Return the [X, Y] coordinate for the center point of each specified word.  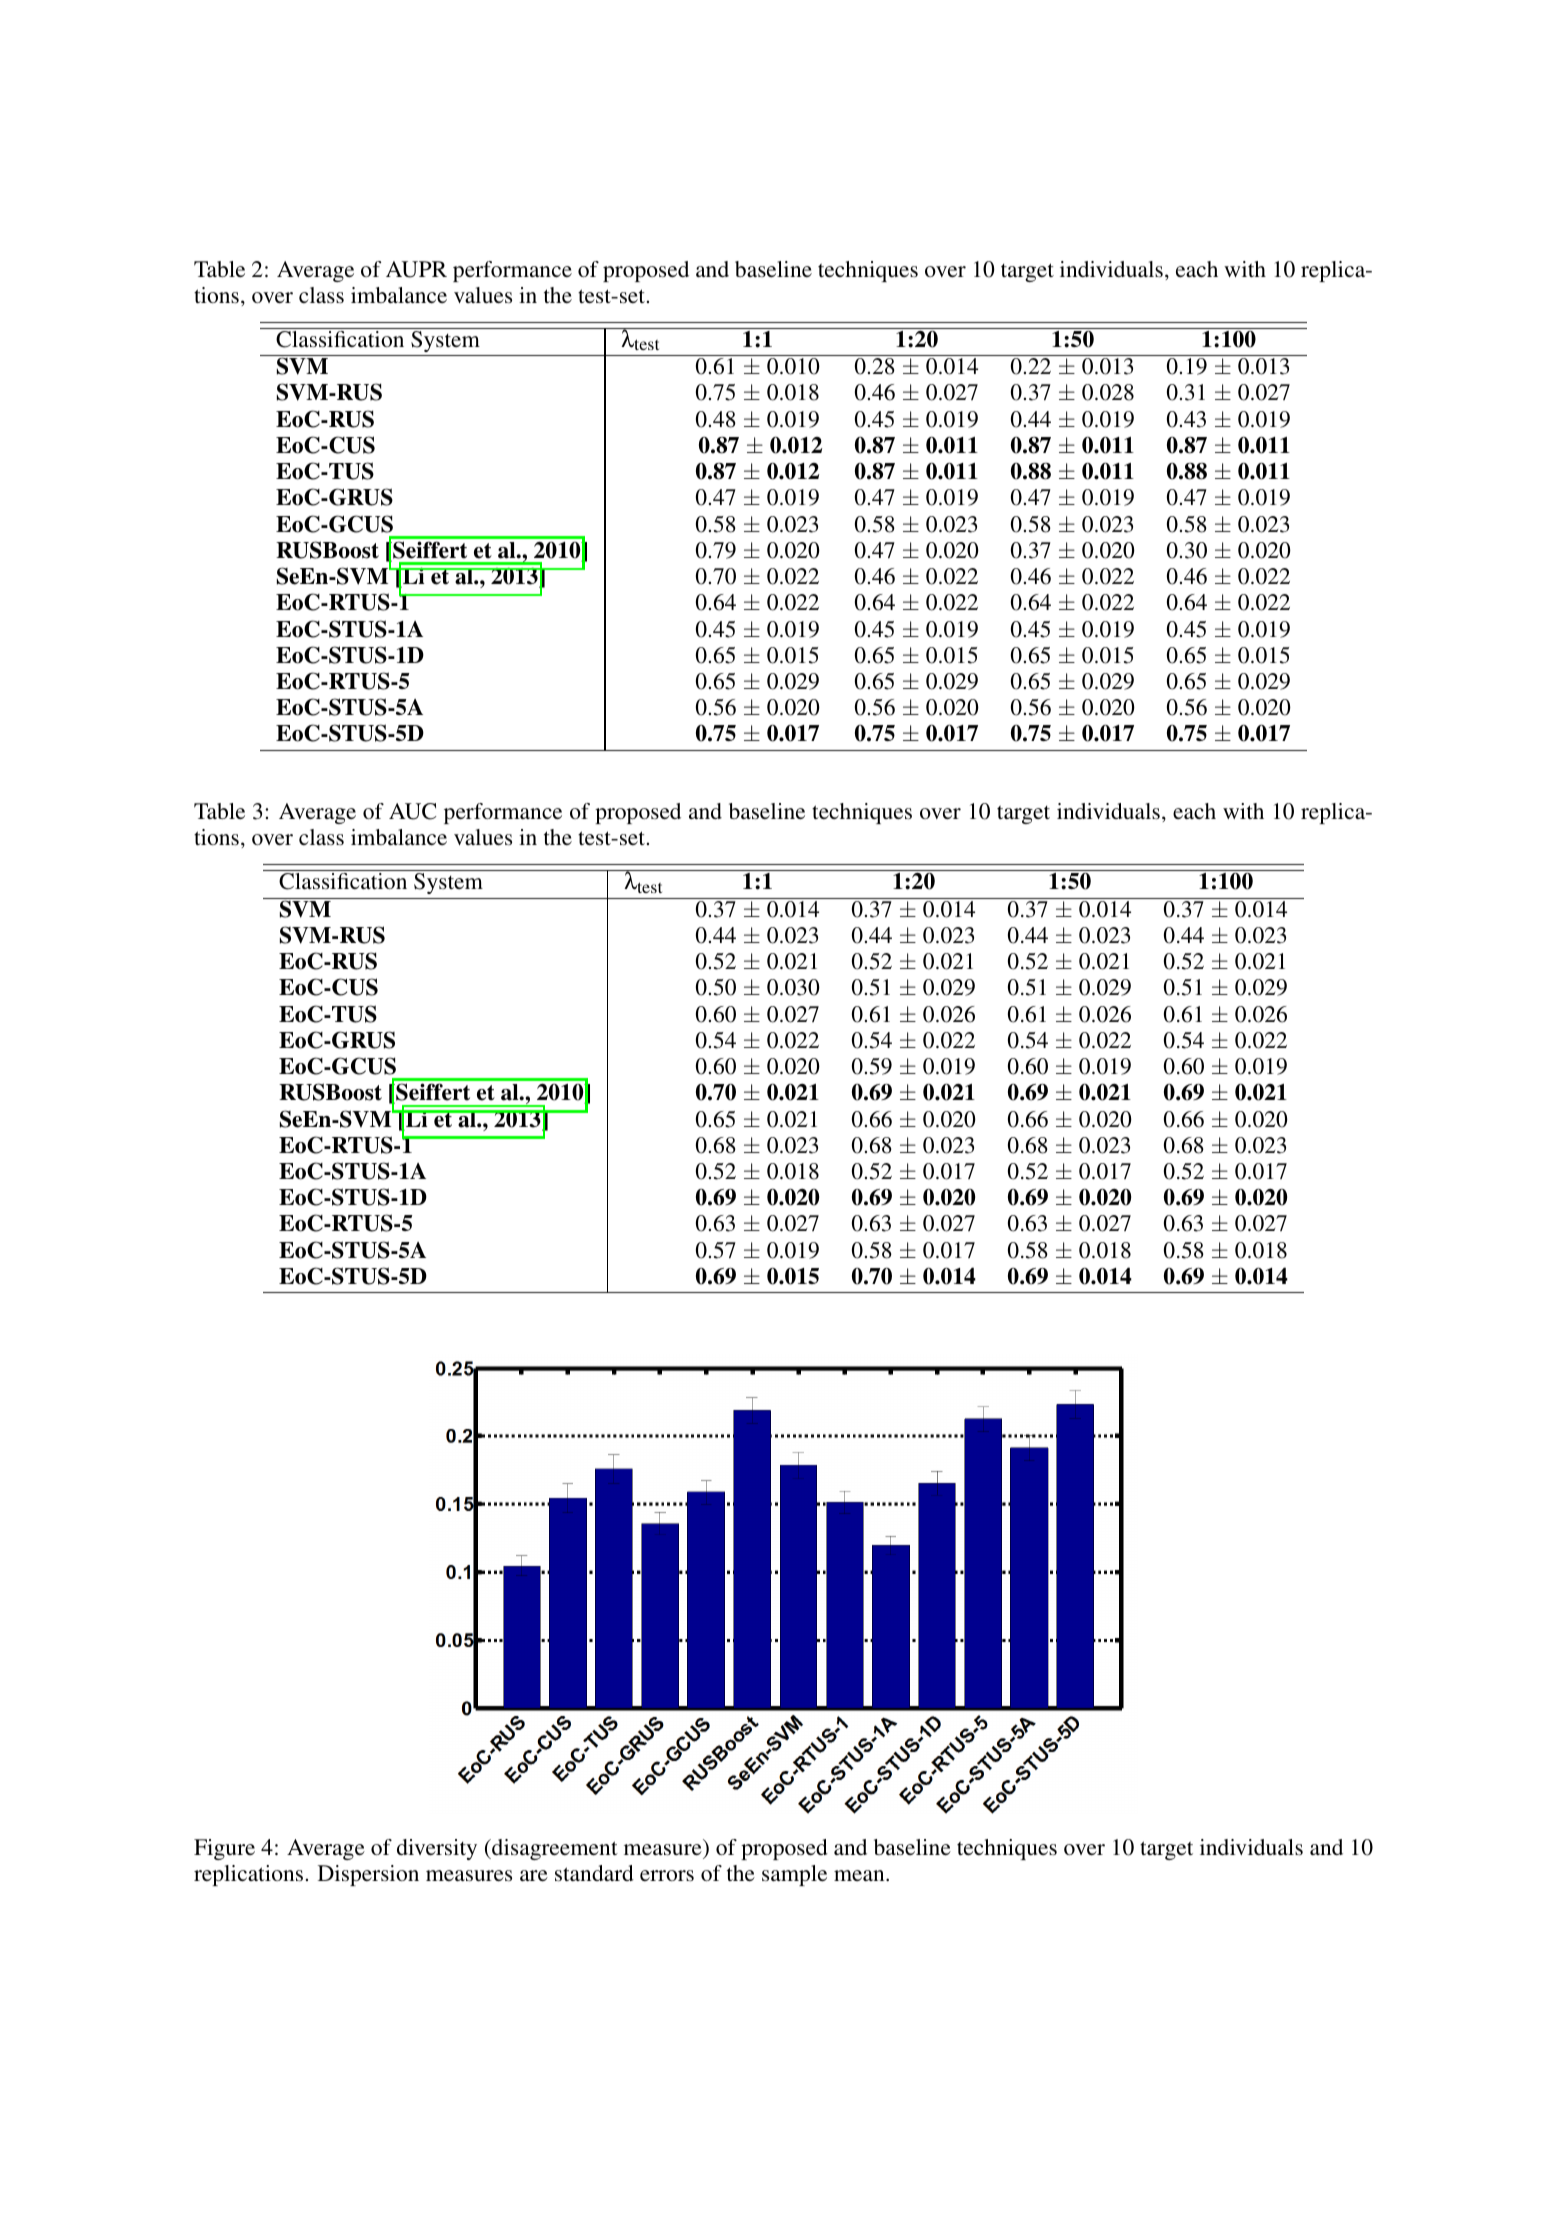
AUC [412, 811]
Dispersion [368, 1875]
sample [794, 1875]
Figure [224, 1849]
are [534, 1875]
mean [860, 1875]
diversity [437, 1849]
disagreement [554, 1849]
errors [667, 1875]
